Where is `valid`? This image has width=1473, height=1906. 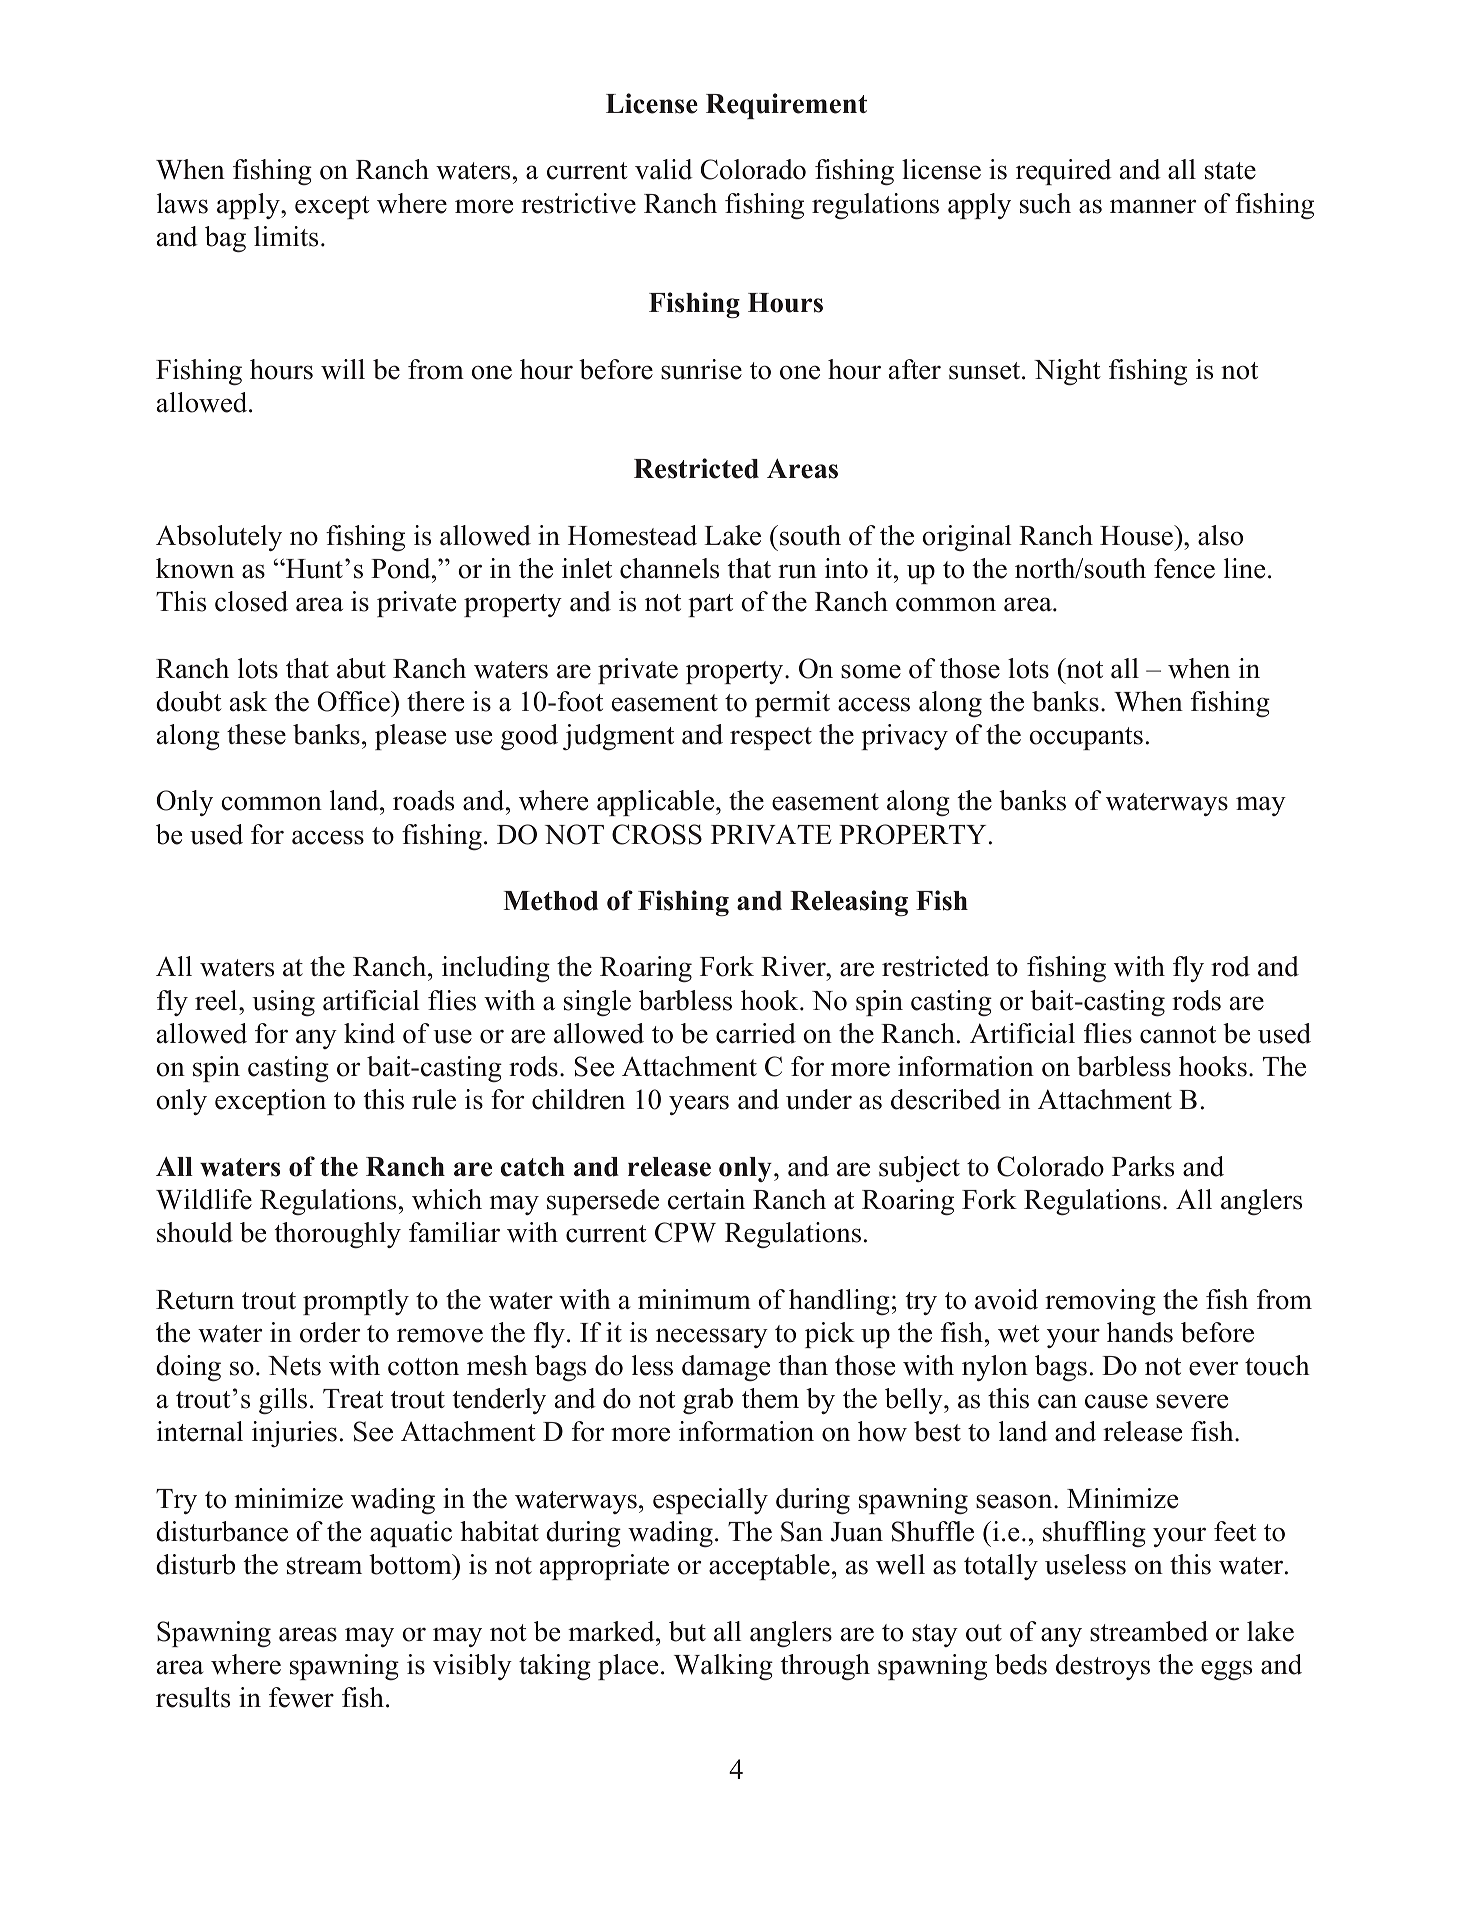 valid is located at coordinates (664, 169).
